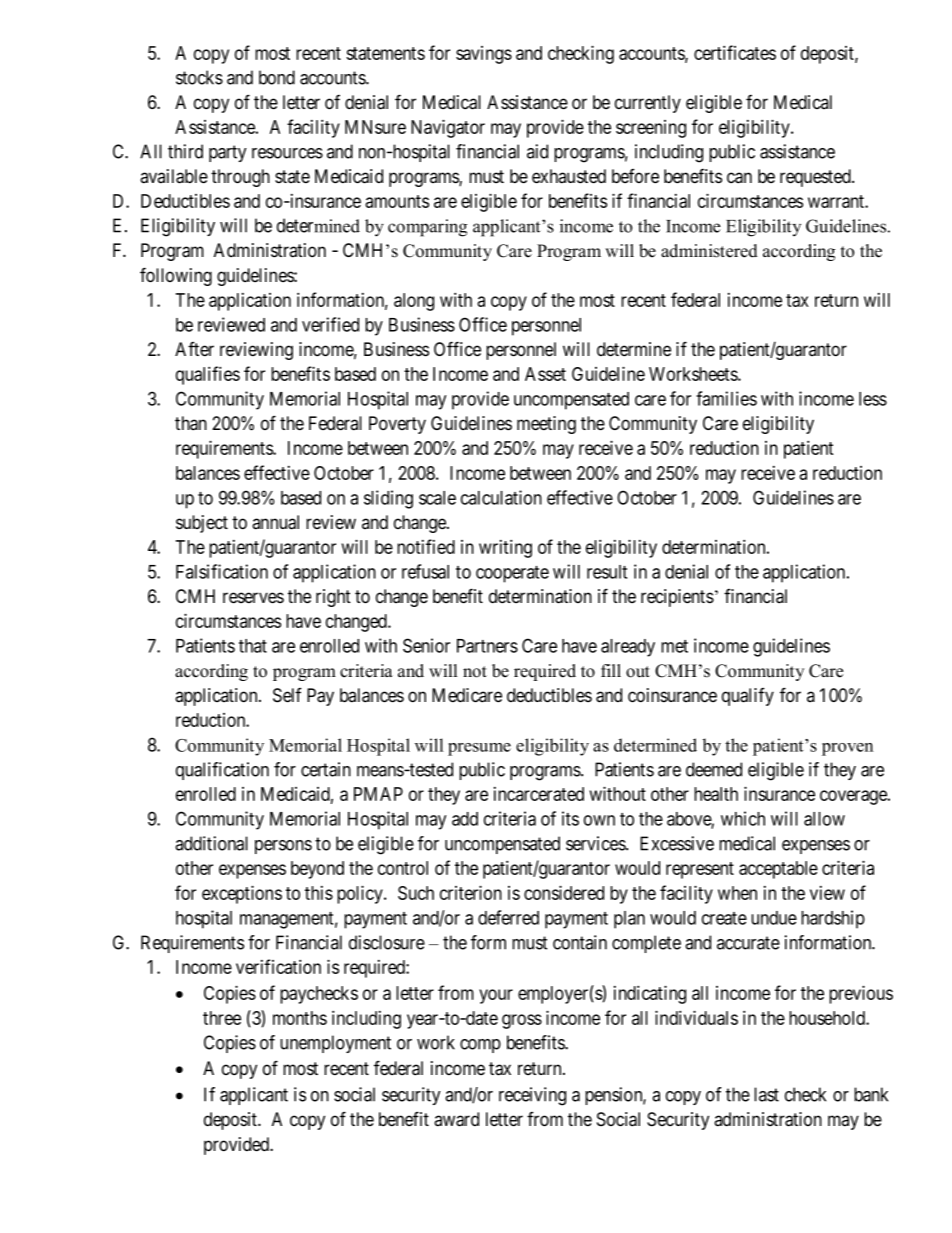 The width and height of the screenshot is (952, 1233). What do you see at coordinates (335, 1044) in the screenshot?
I see `unemployment` at bounding box center [335, 1044].
